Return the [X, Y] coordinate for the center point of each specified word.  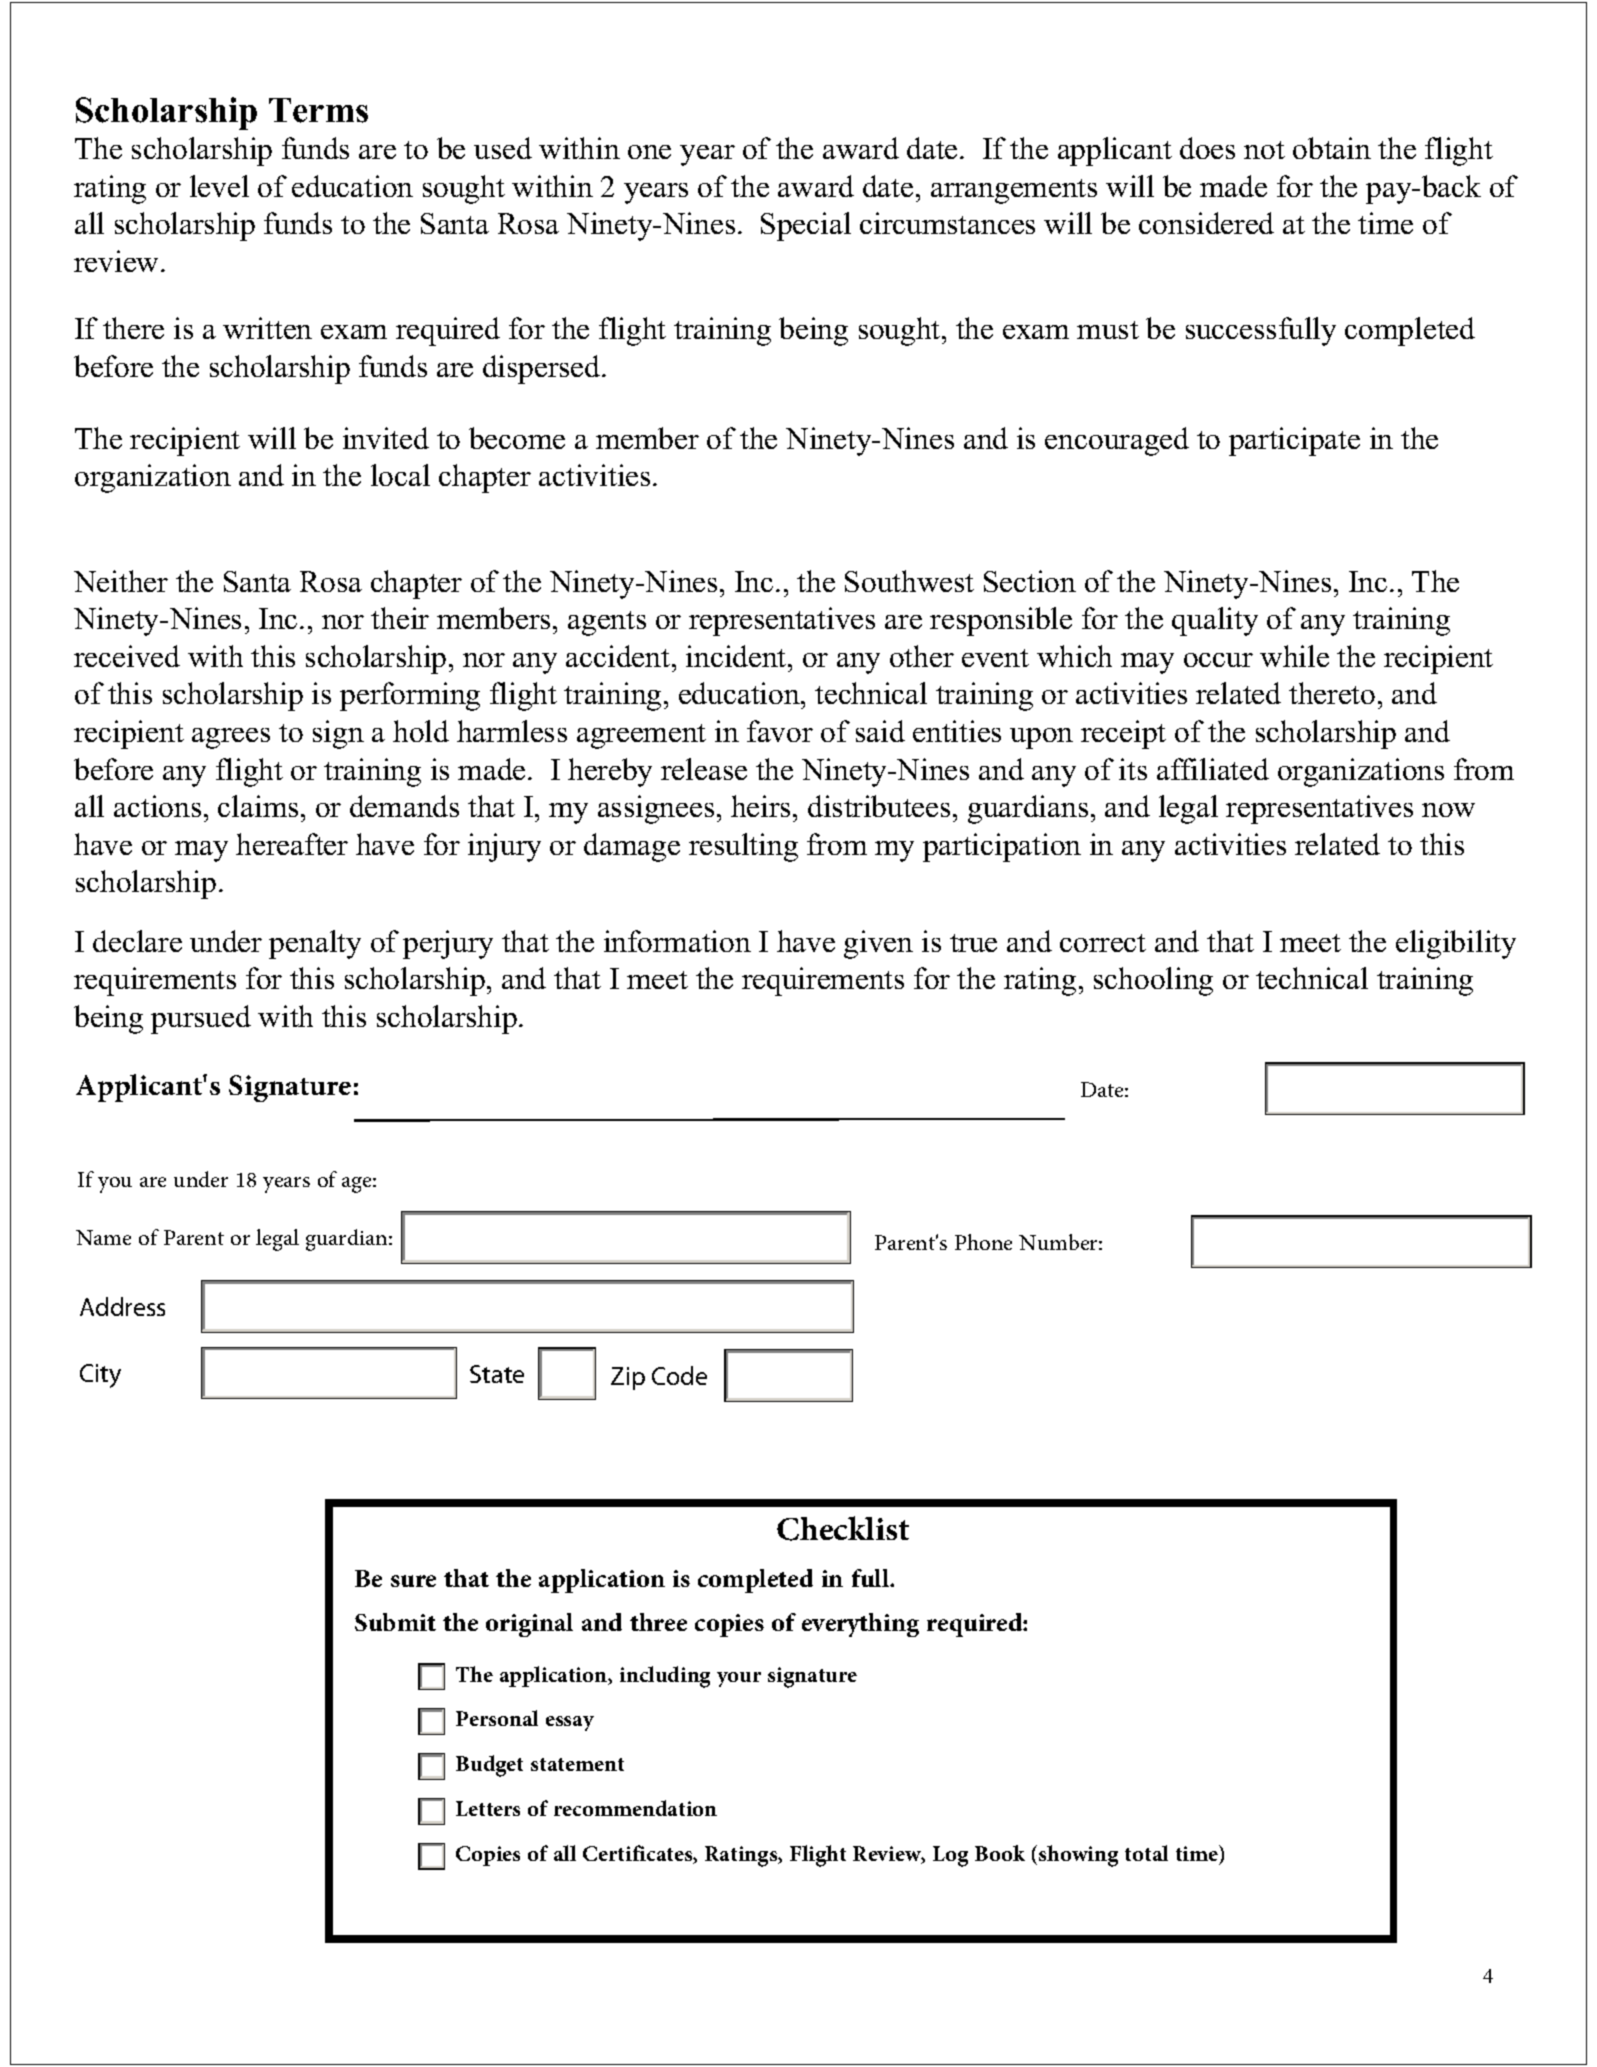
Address [122, 1306]
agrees [231, 738]
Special [806, 226]
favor [780, 731]
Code [679, 1375]
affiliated [1213, 769]
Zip [628, 1378]
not [1264, 150]
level [219, 186]
